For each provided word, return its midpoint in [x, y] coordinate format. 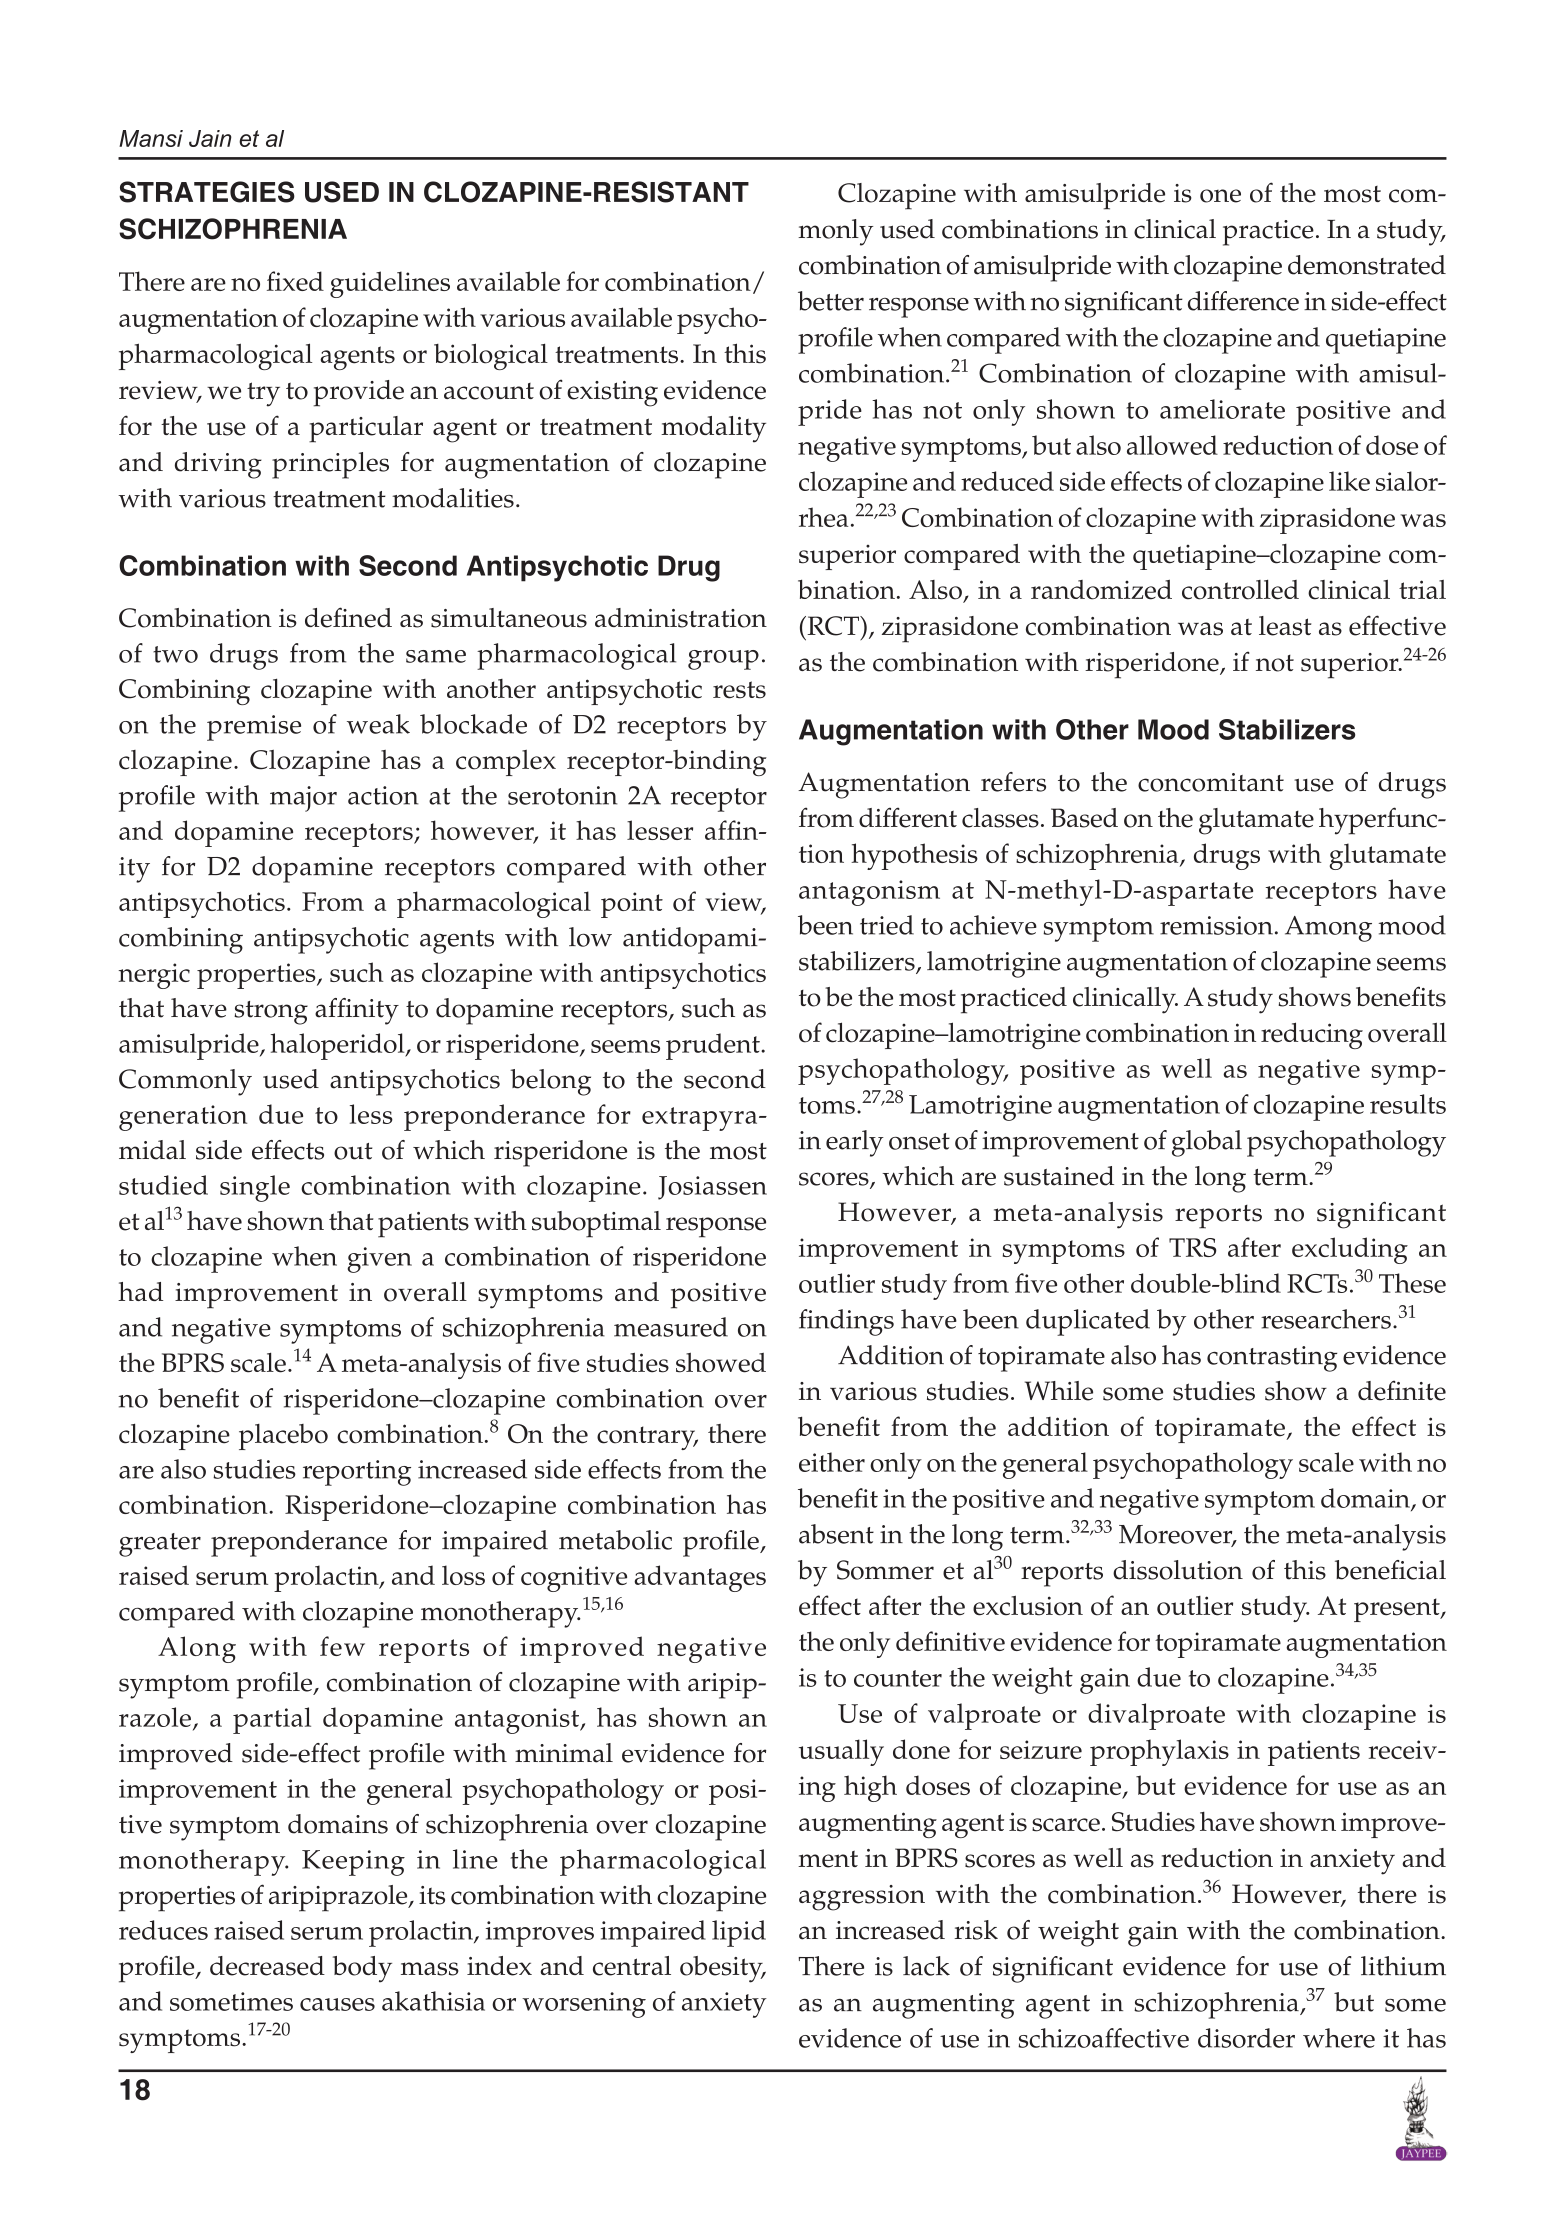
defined [348, 617]
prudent [714, 1046]
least [1285, 626]
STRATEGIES [207, 192]
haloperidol [339, 1046]
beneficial [1390, 1570]
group [723, 660]
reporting [357, 1473]
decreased [267, 1966]
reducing [1312, 1035]
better [831, 301]
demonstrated [1367, 265]
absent [836, 1534]
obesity [722, 1969]
